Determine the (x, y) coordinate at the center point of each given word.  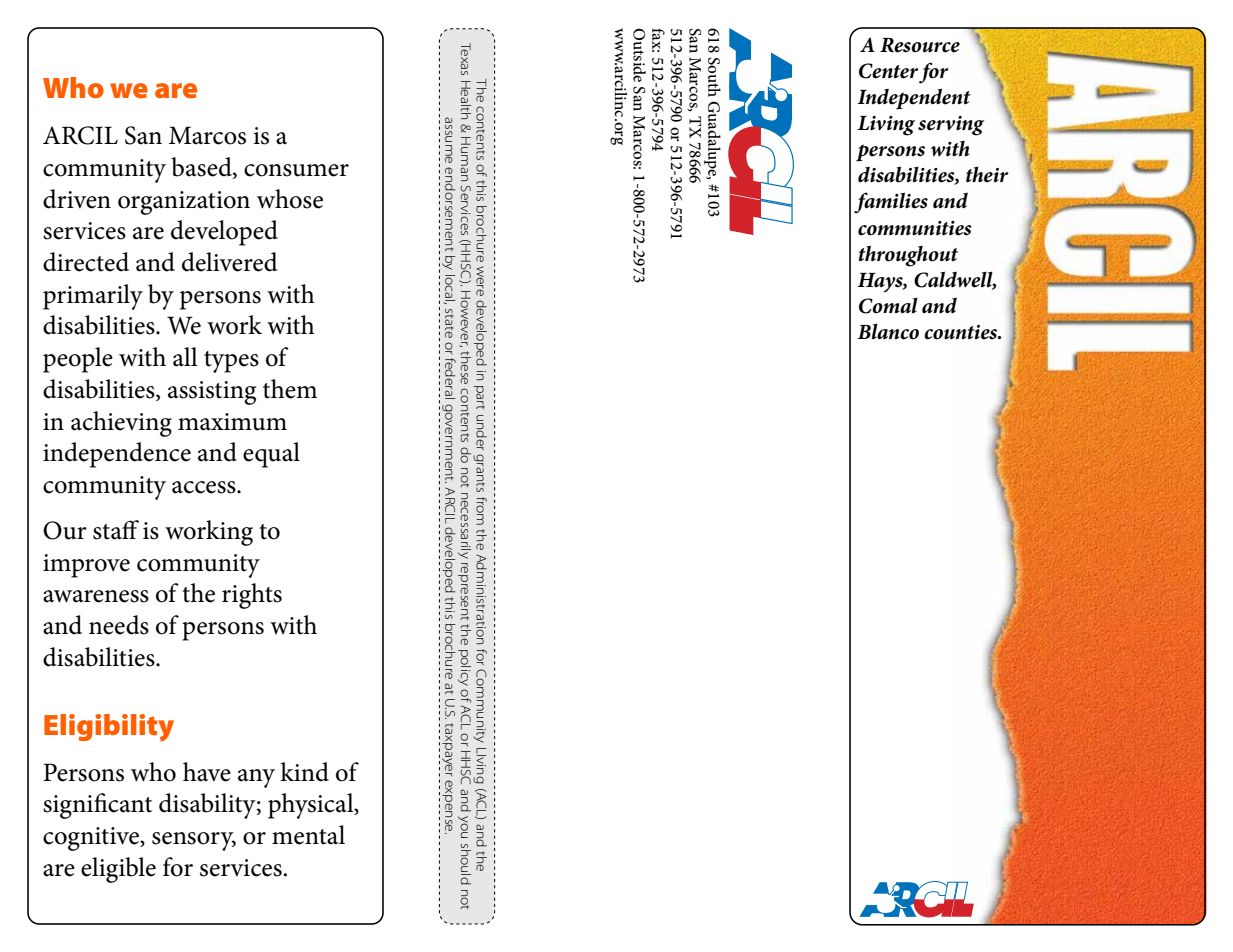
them (290, 389)
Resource (920, 45)
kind (304, 772)
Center (889, 71)
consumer (296, 170)
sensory (194, 841)
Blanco (888, 331)
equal (271, 455)
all (185, 357)
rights (252, 596)
